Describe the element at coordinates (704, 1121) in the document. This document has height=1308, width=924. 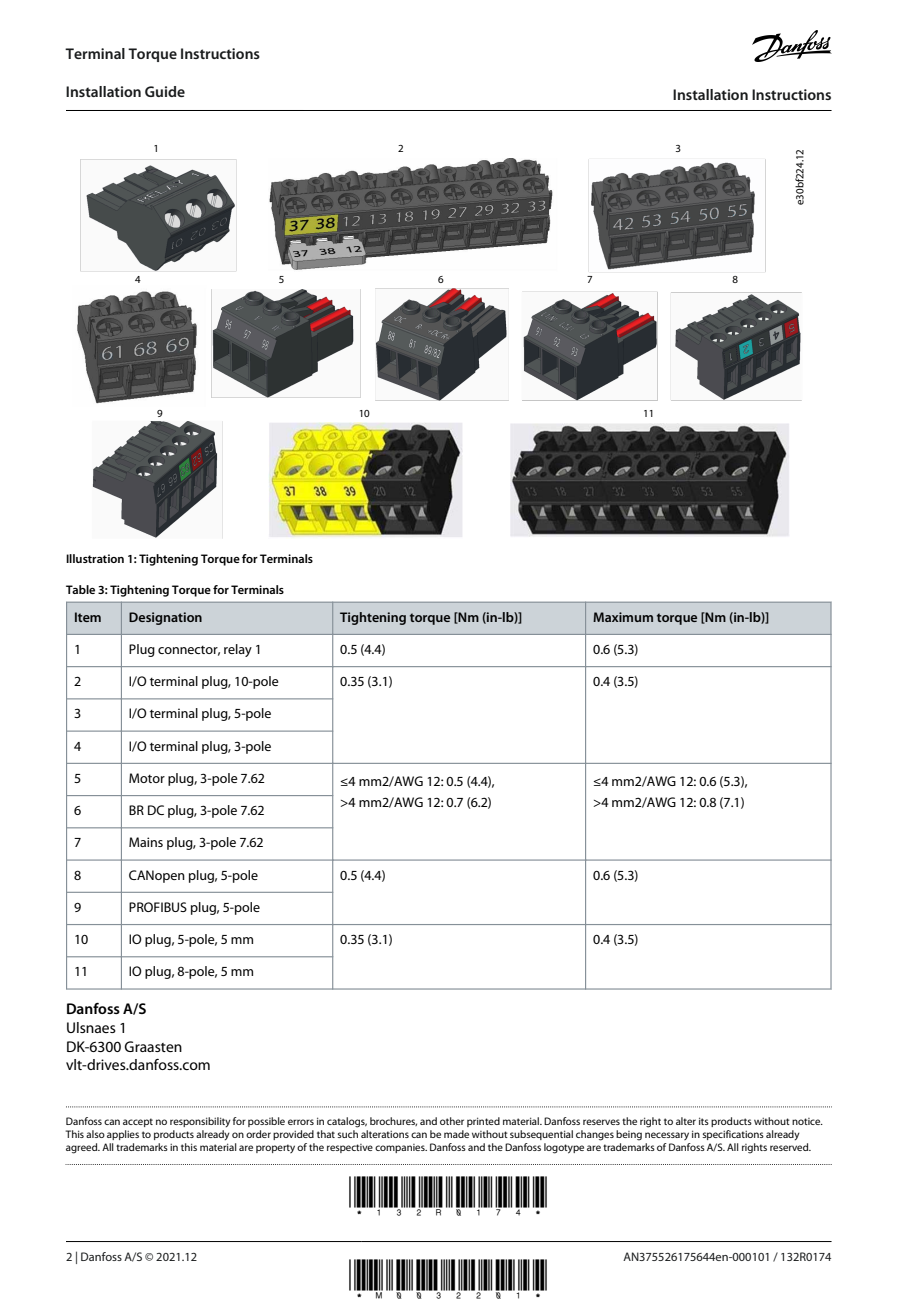
I see `its` at that location.
